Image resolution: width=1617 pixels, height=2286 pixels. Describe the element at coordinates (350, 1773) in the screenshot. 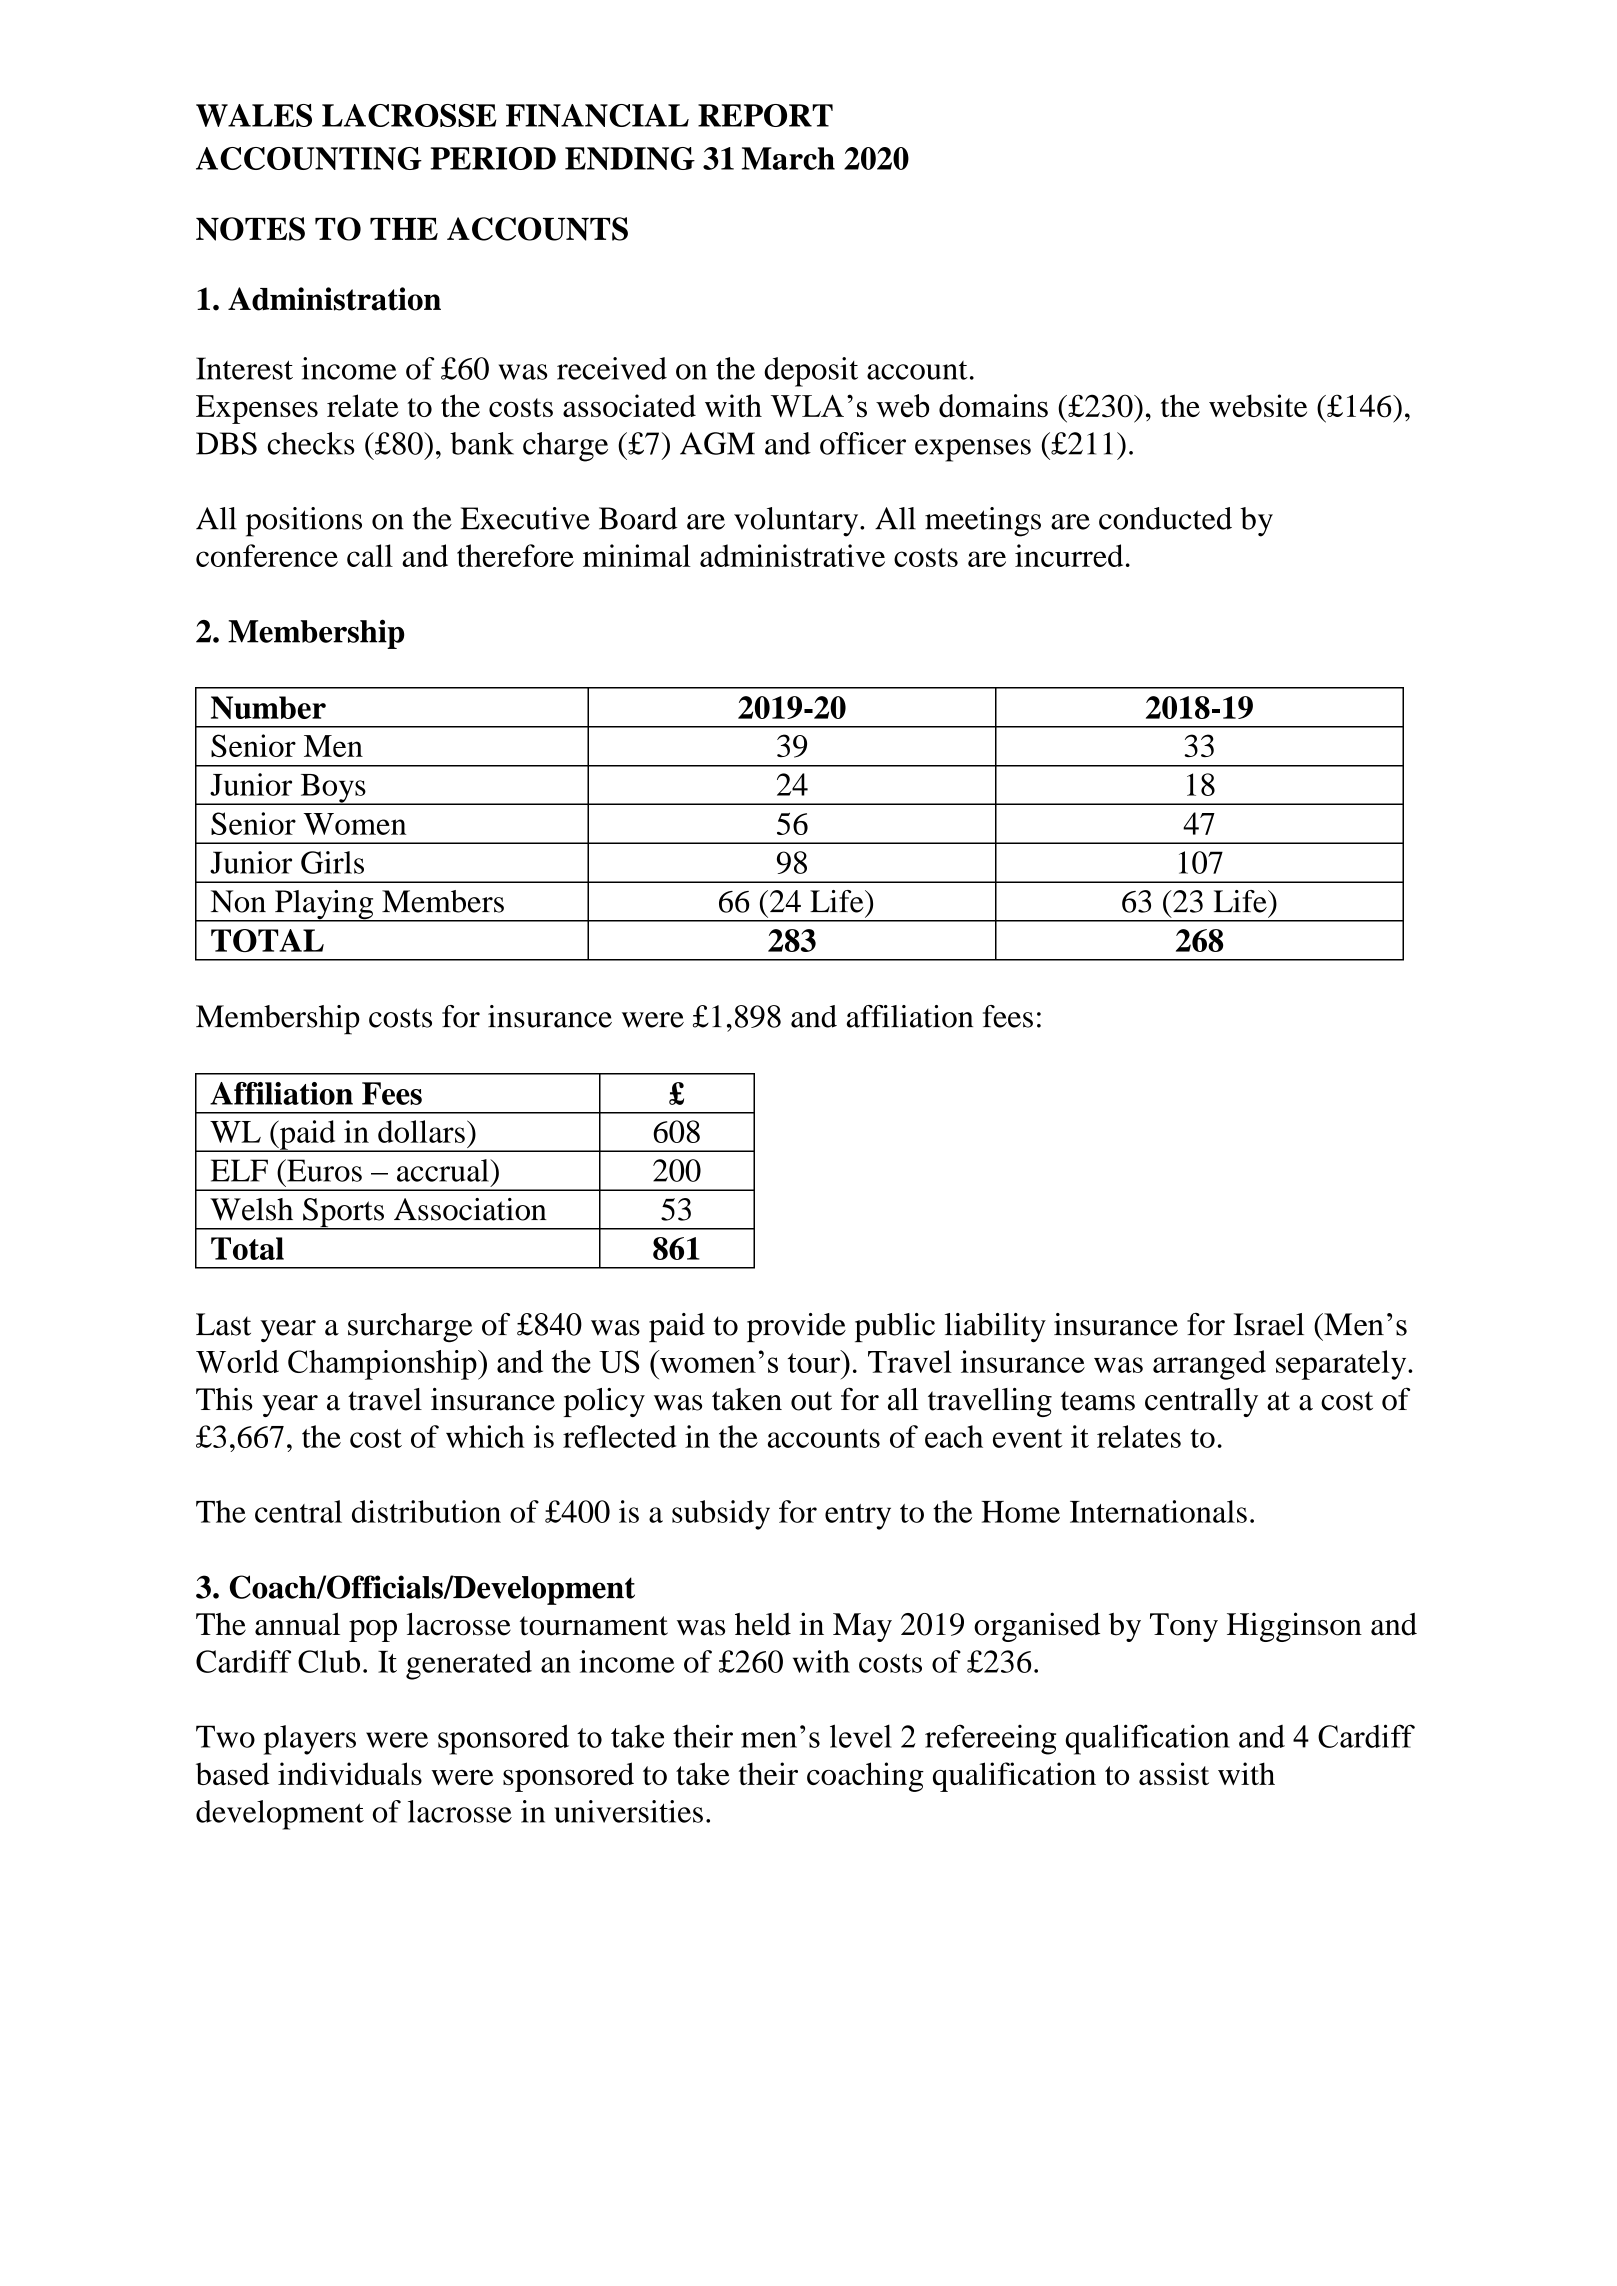

I see `individuals` at that location.
